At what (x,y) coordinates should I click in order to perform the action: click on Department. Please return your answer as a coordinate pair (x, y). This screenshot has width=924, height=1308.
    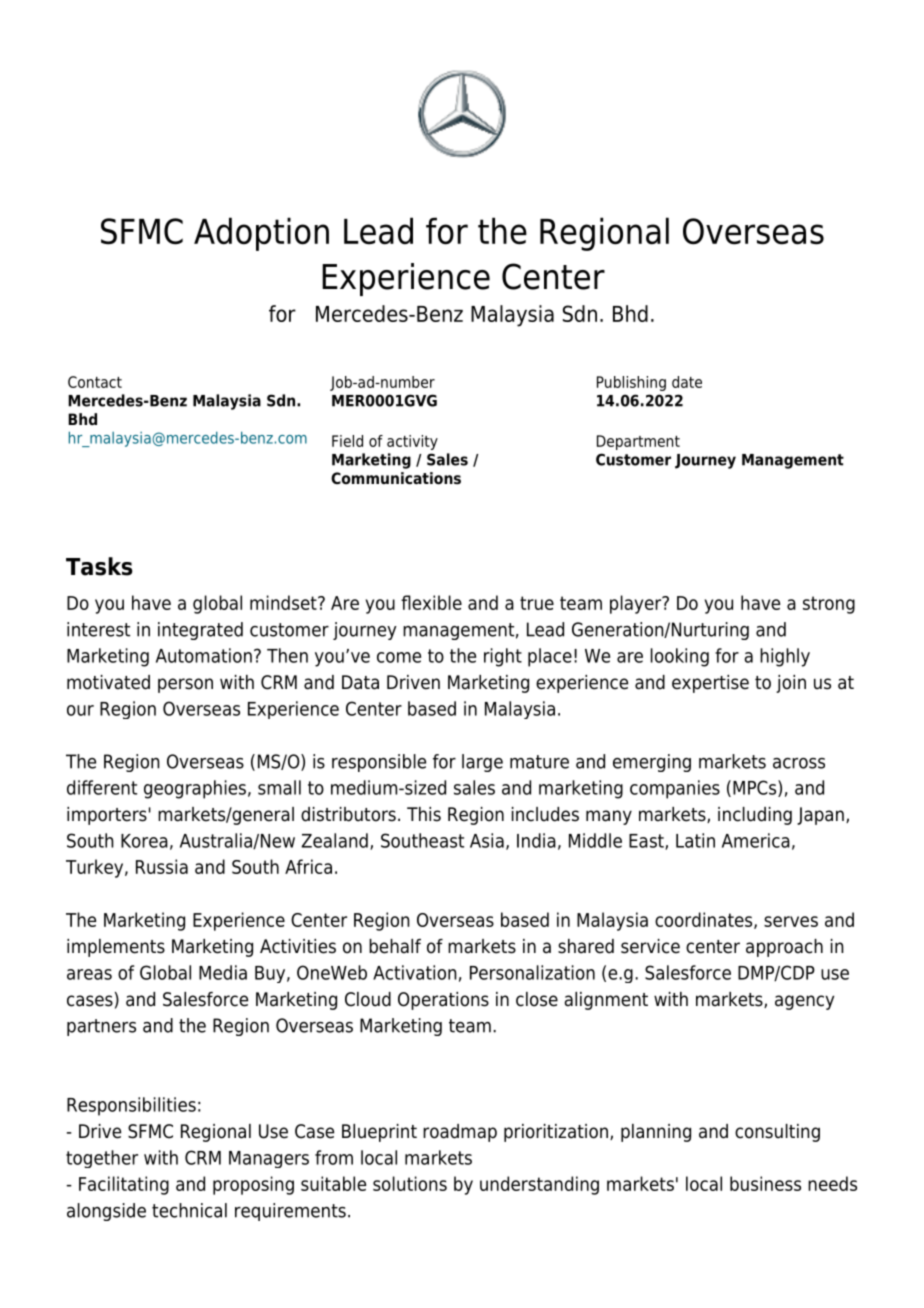
    Looking at the image, I should click on (638, 442).
